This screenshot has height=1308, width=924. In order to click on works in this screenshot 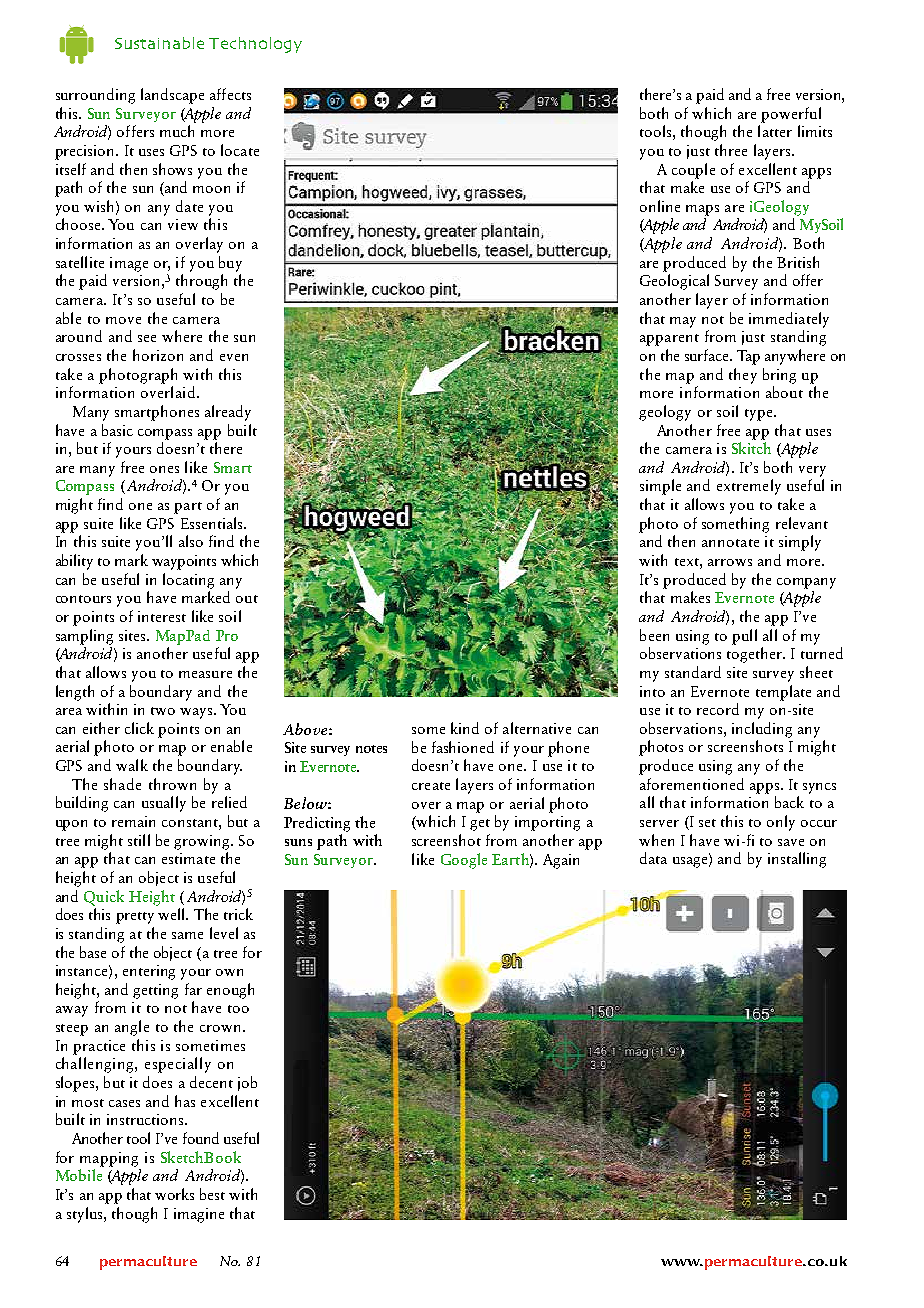, I will do `click(174, 1194)`.
